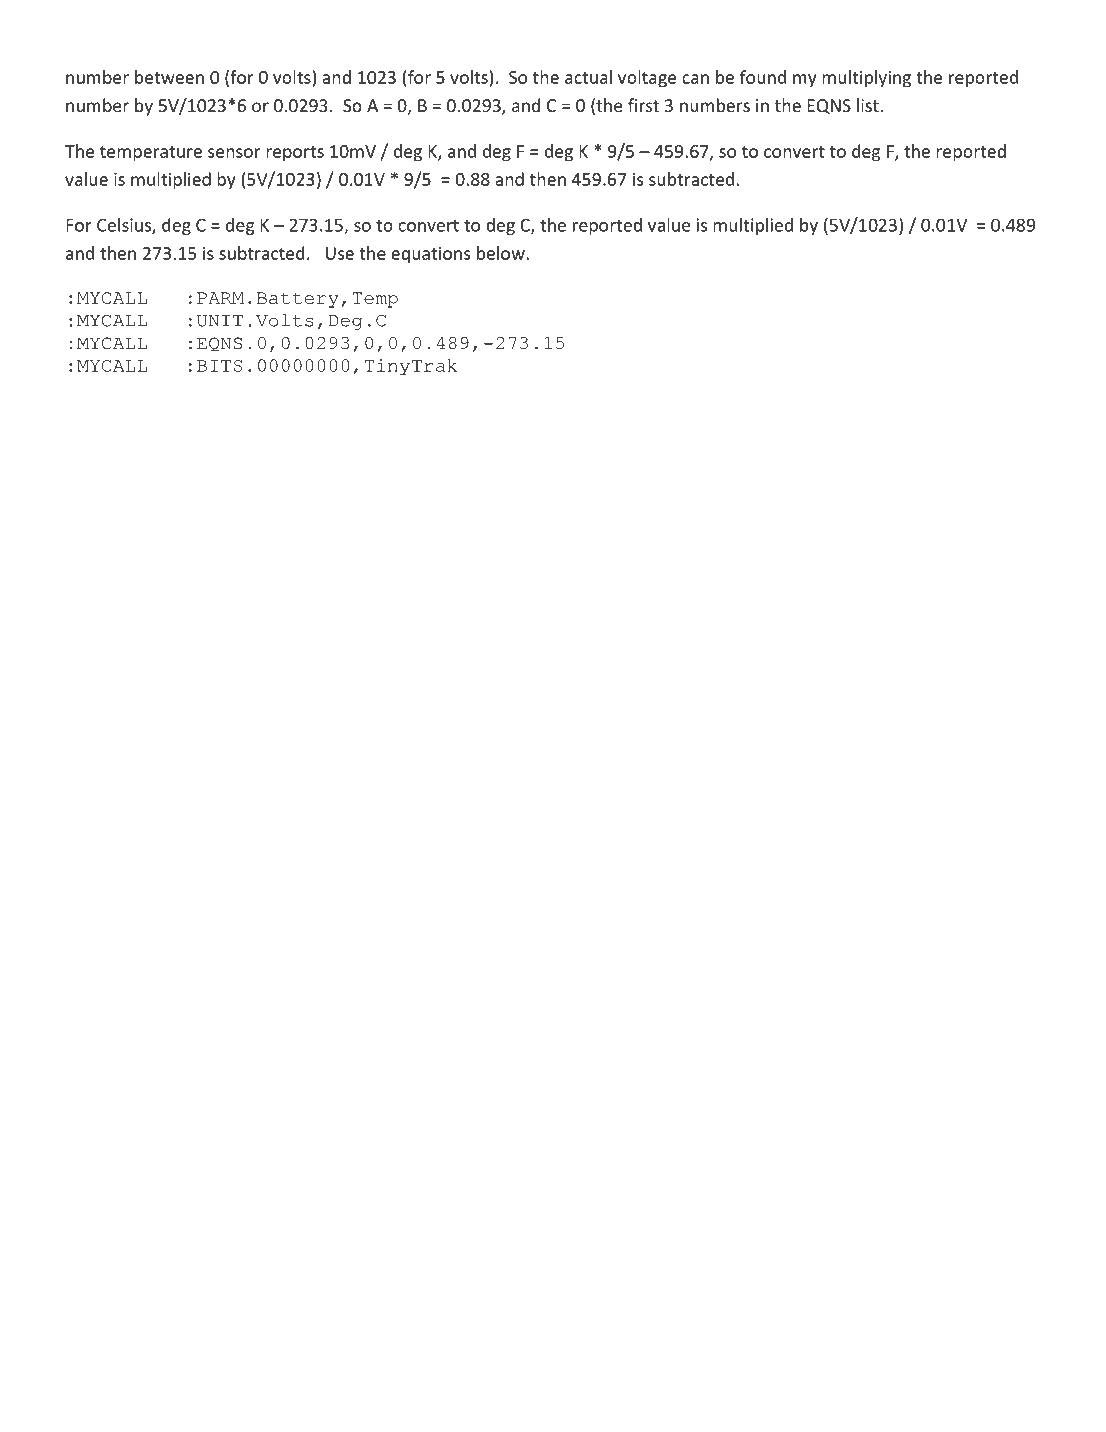 Image resolution: width=1106 pixels, height=1432 pixels. What do you see at coordinates (430, 255) in the screenshot?
I see `equations` at bounding box center [430, 255].
